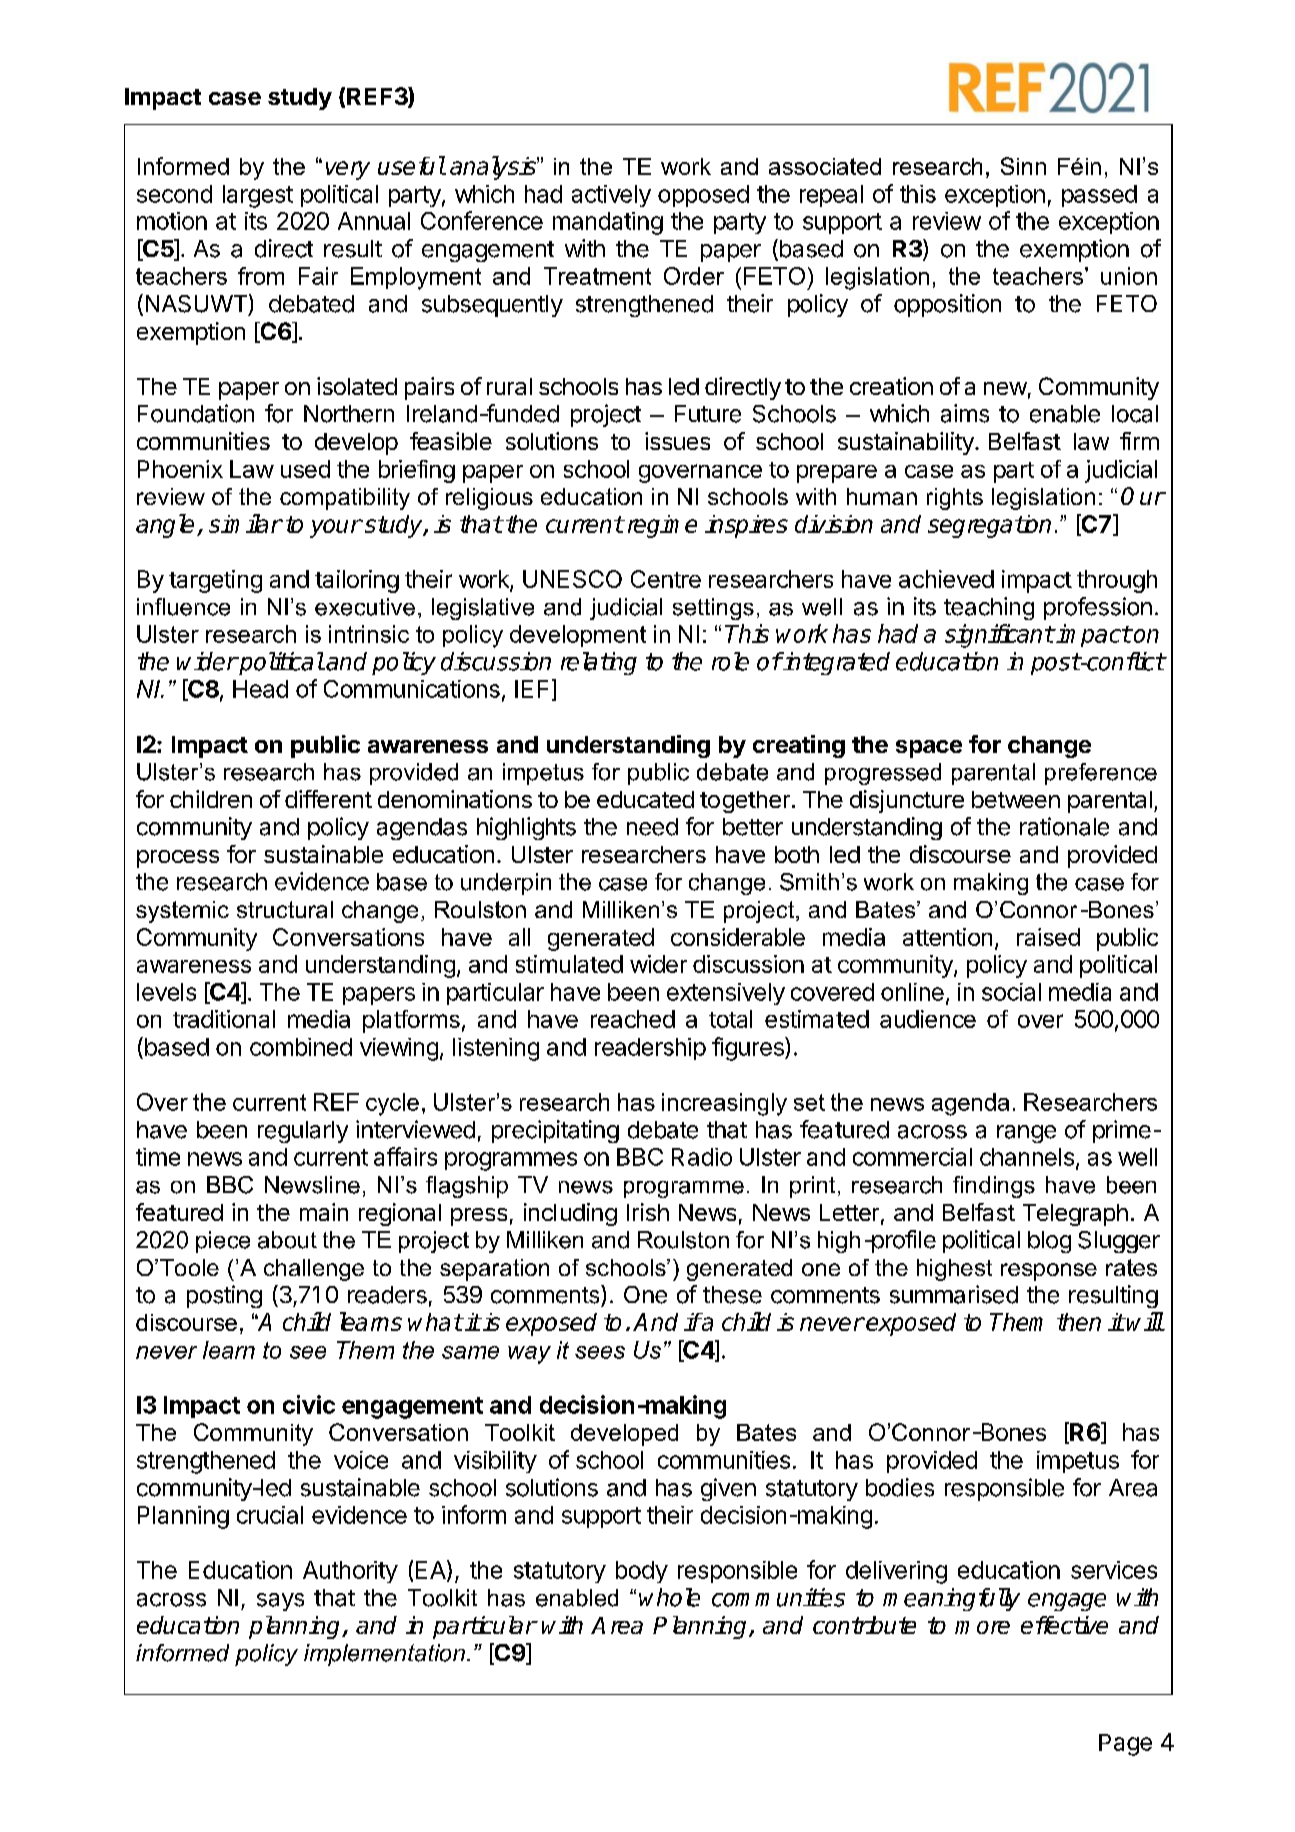 The height and width of the image is (1832, 1295). I want to click on more, so click(982, 1627).
